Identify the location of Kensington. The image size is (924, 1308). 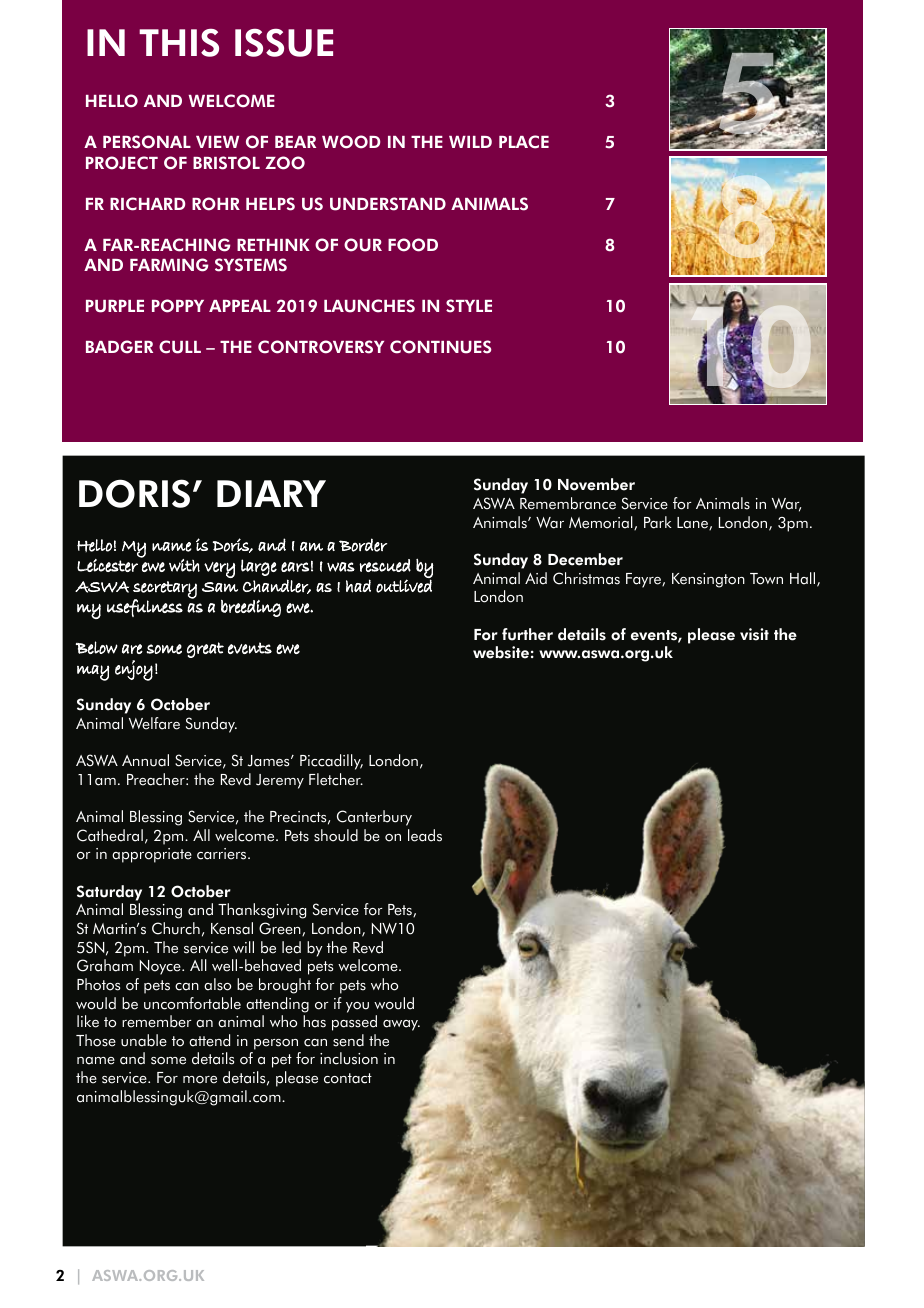
(708, 580).
